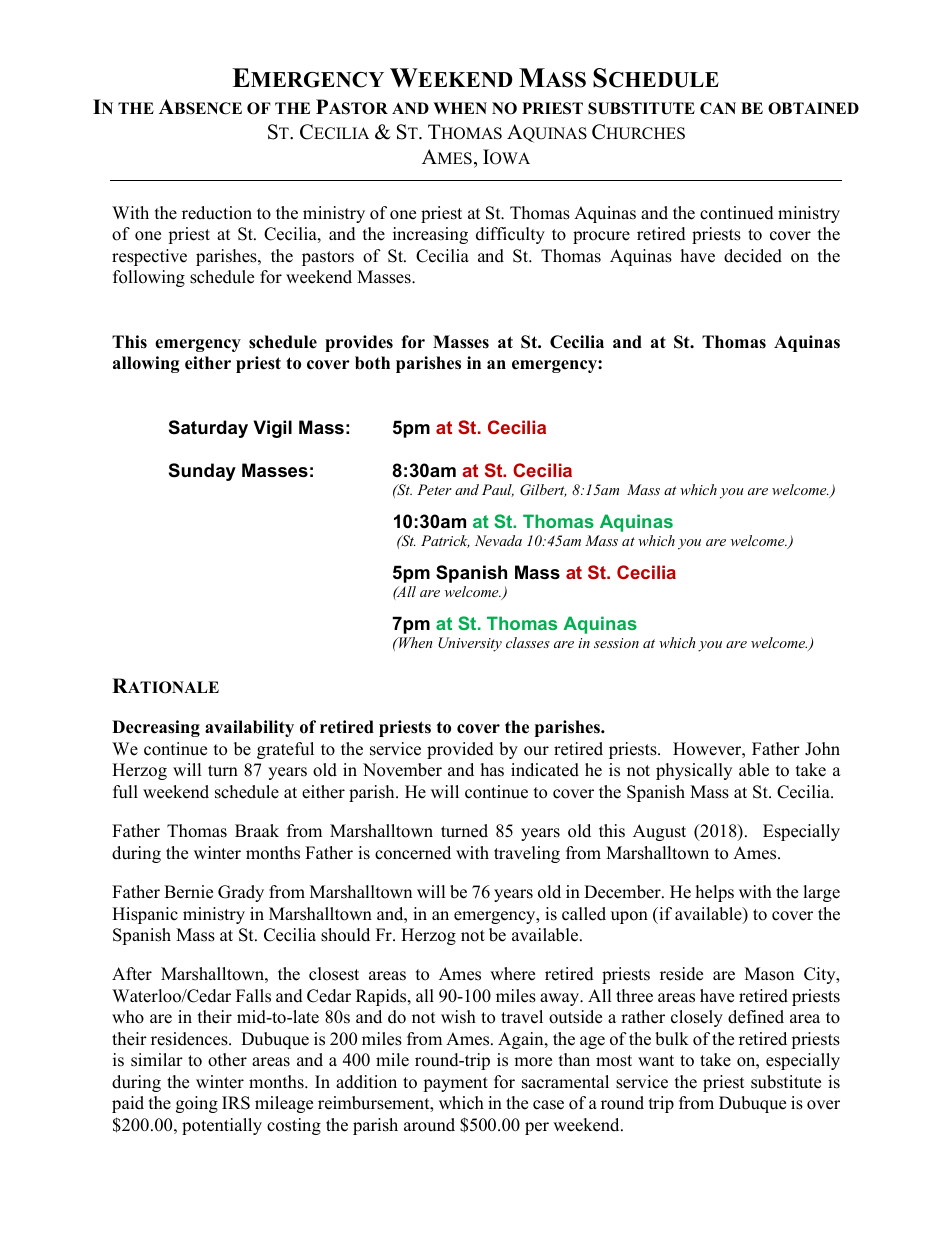 Image resolution: width=952 pixels, height=1233 pixels. Describe the element at coordinates (510, 235) in the document. I see `difficulty` at that location.
